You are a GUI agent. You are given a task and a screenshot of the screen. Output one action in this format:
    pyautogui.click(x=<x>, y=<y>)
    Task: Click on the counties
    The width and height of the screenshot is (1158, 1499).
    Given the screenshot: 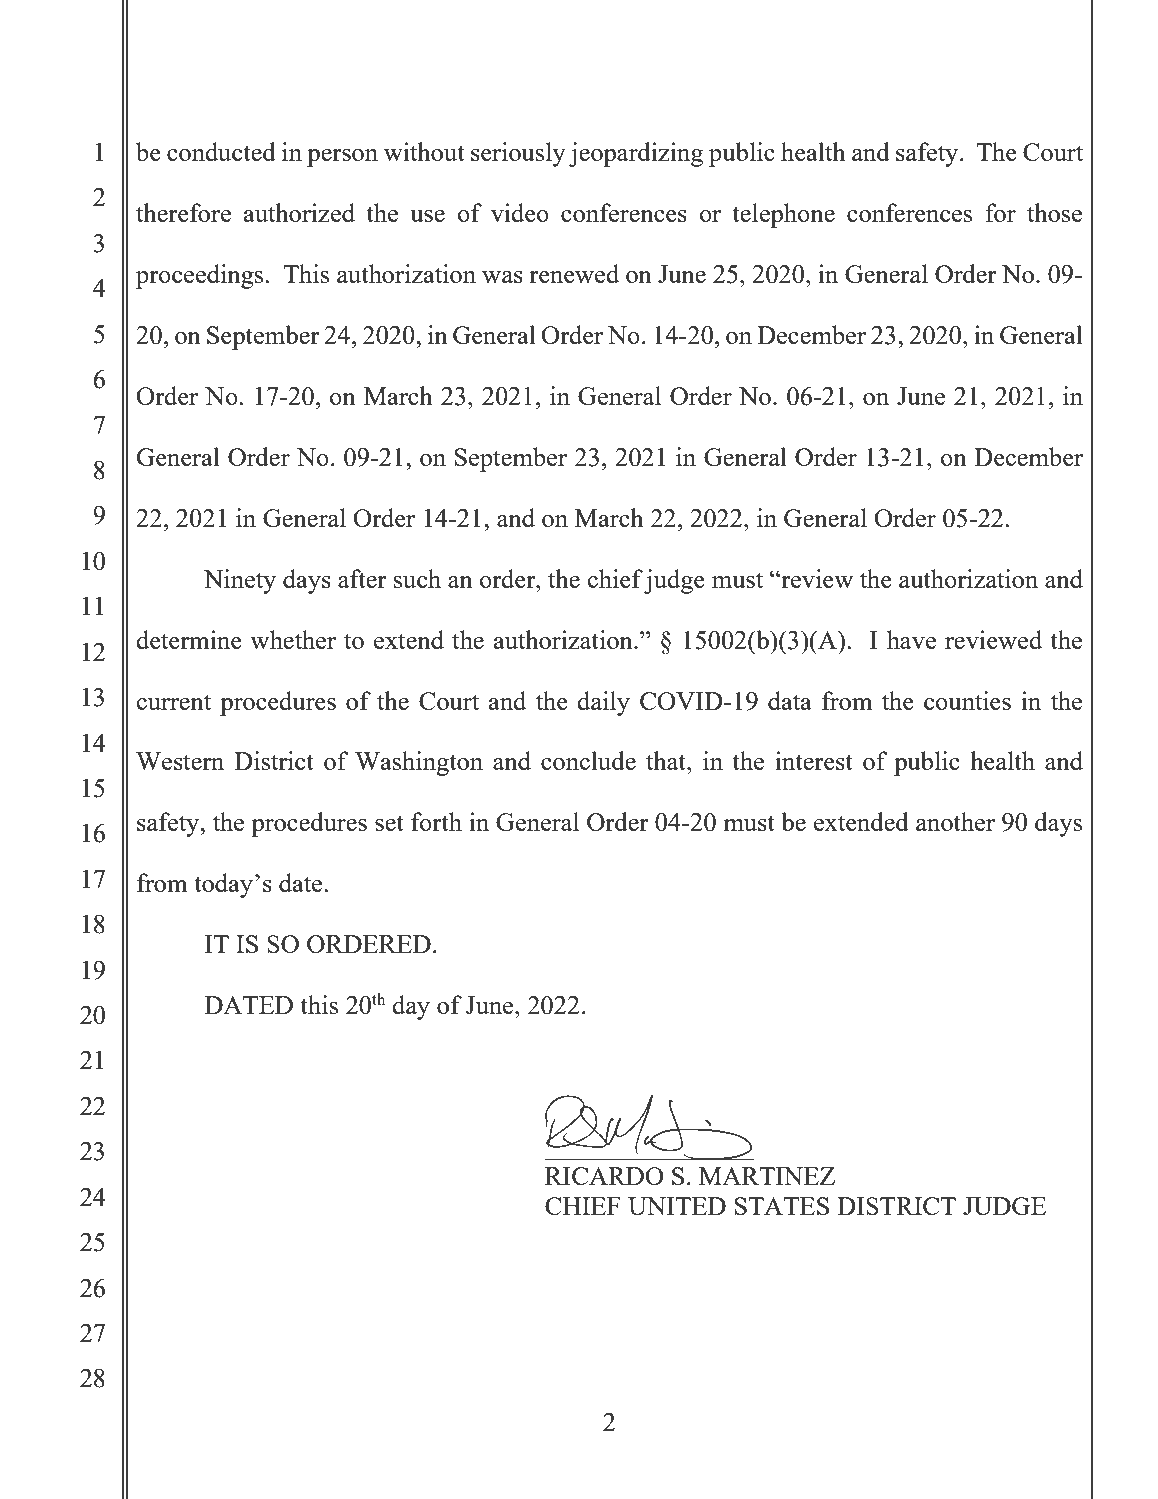 What is the action you would take?
    pyautogui.click(x=967, y=700)
